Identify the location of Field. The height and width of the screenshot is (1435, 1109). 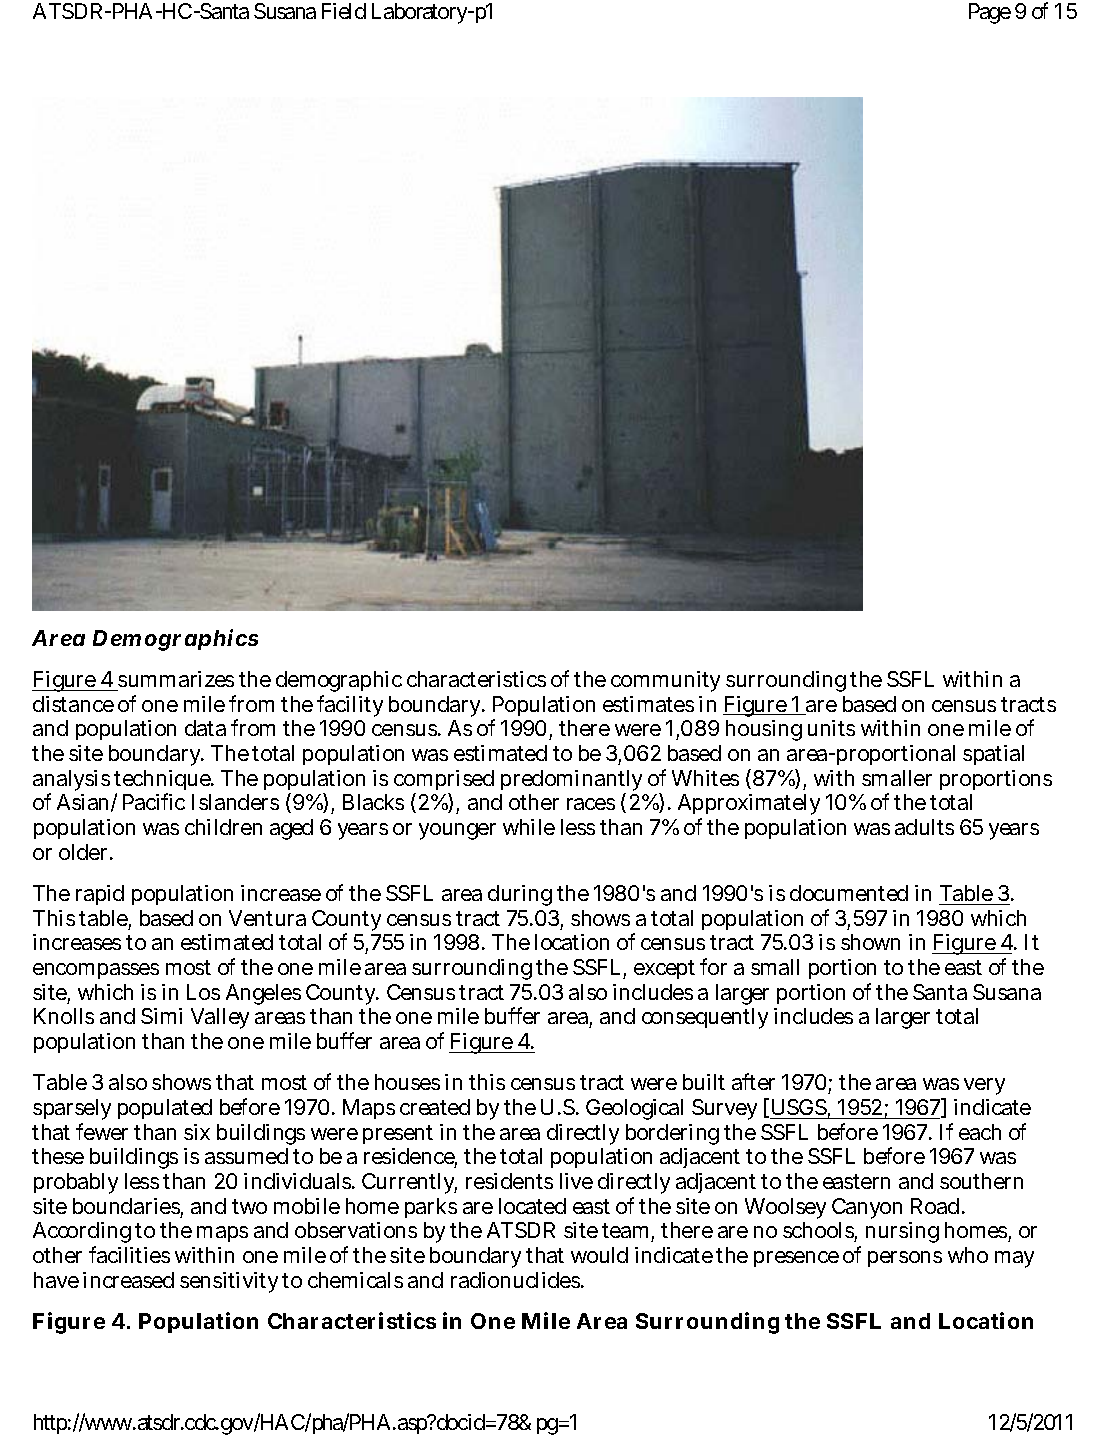
(344, 11).
